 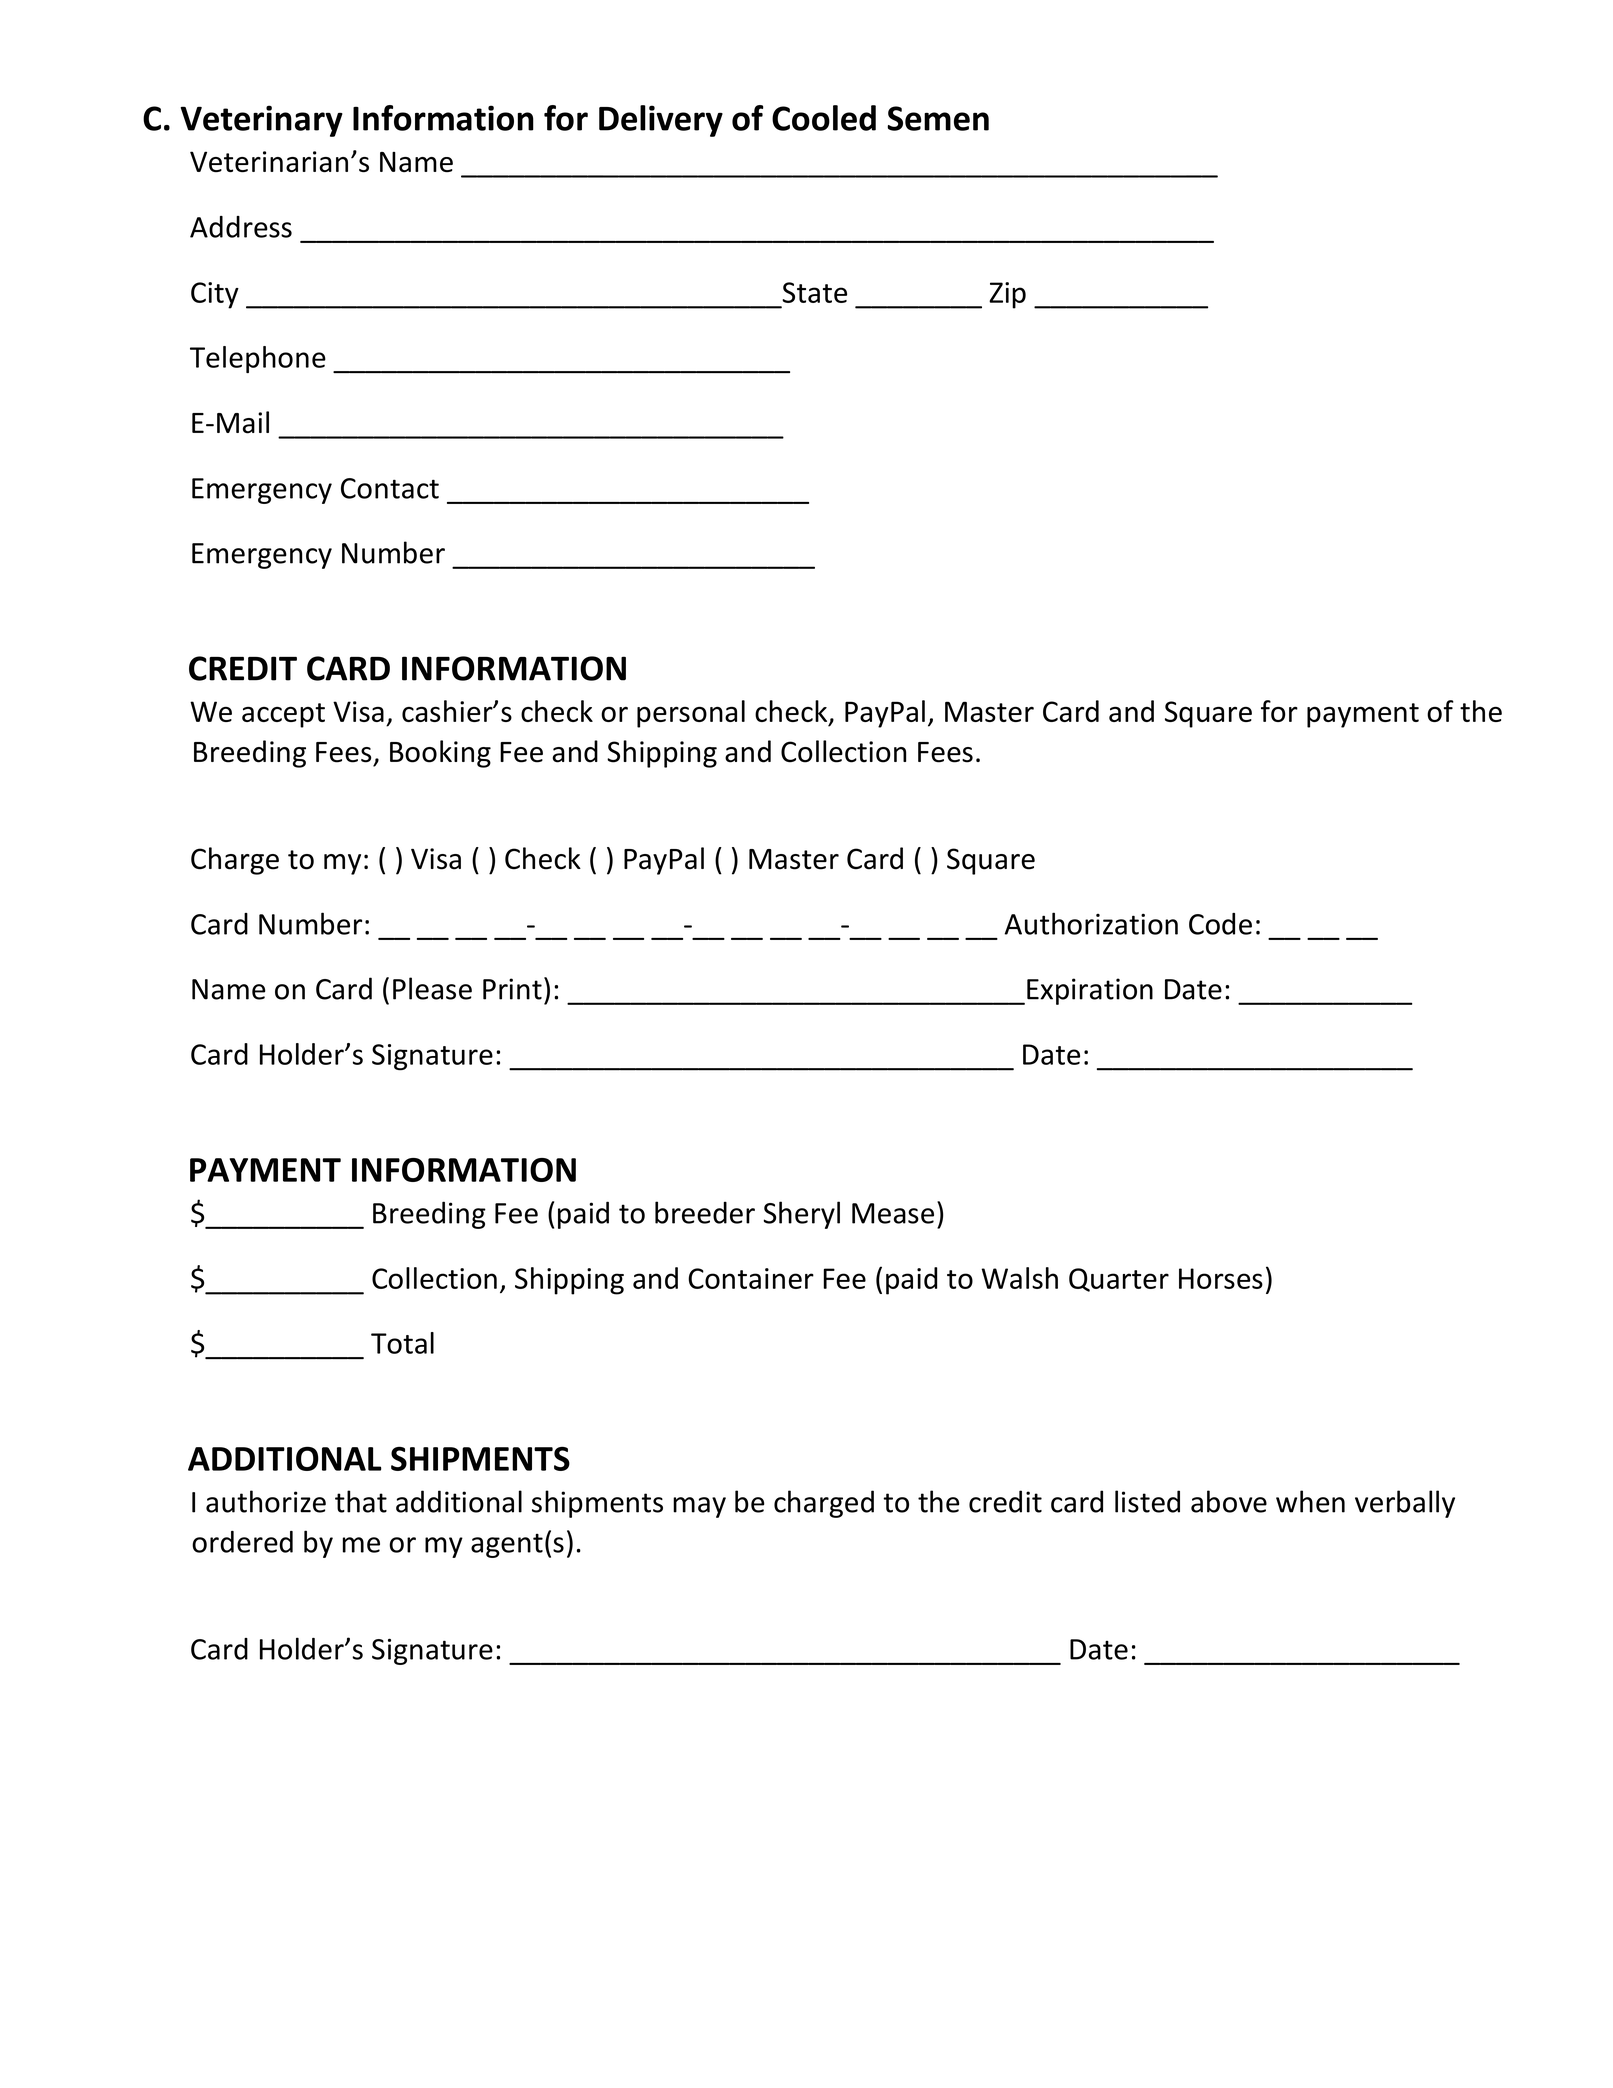 What do you see at coordinates (1007, 295) in the screenshot?
I see `Zip` at bounding box center [1007, 295].
